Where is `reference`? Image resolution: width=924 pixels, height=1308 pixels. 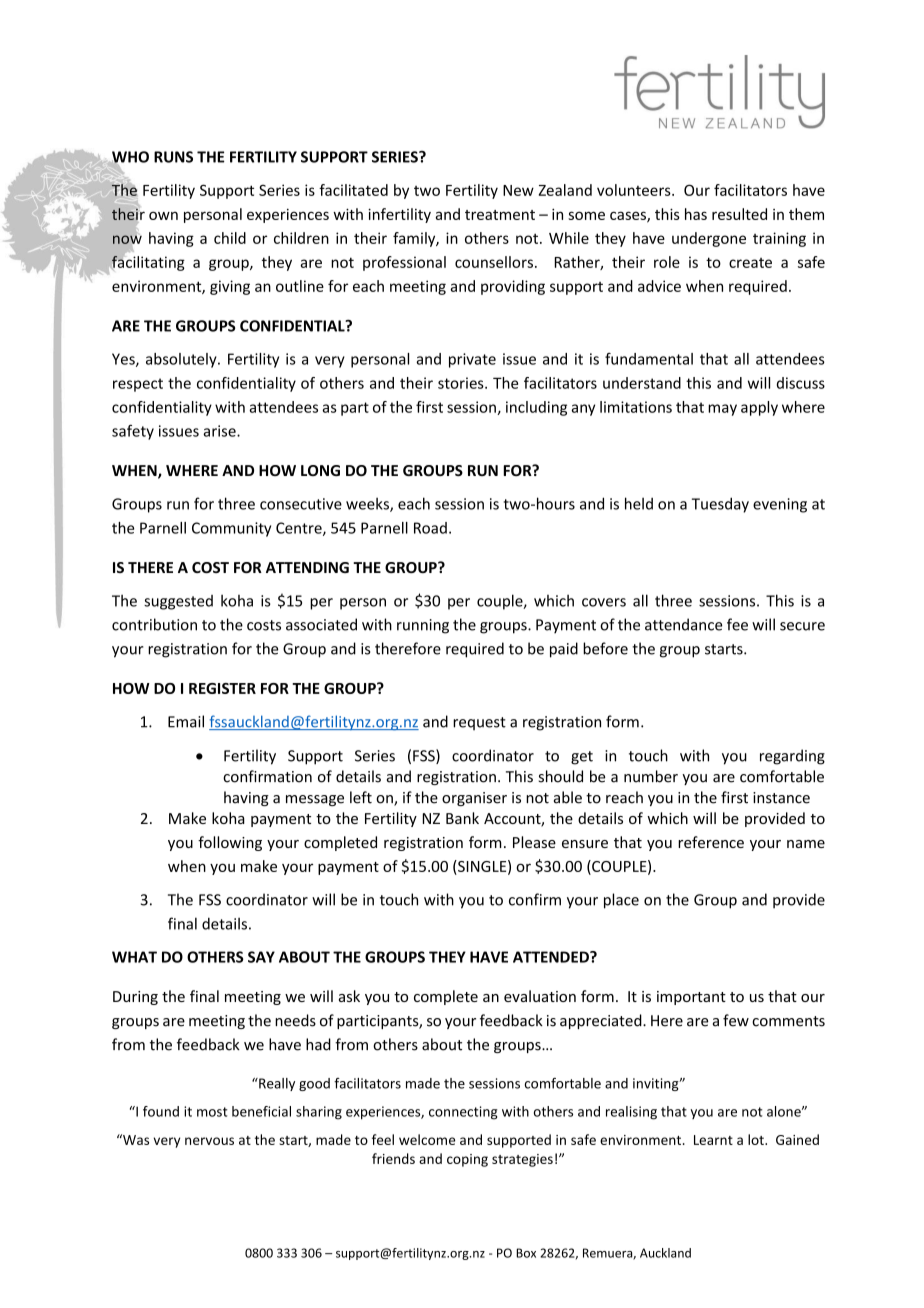 reference is located at coordinates (711, 842).
